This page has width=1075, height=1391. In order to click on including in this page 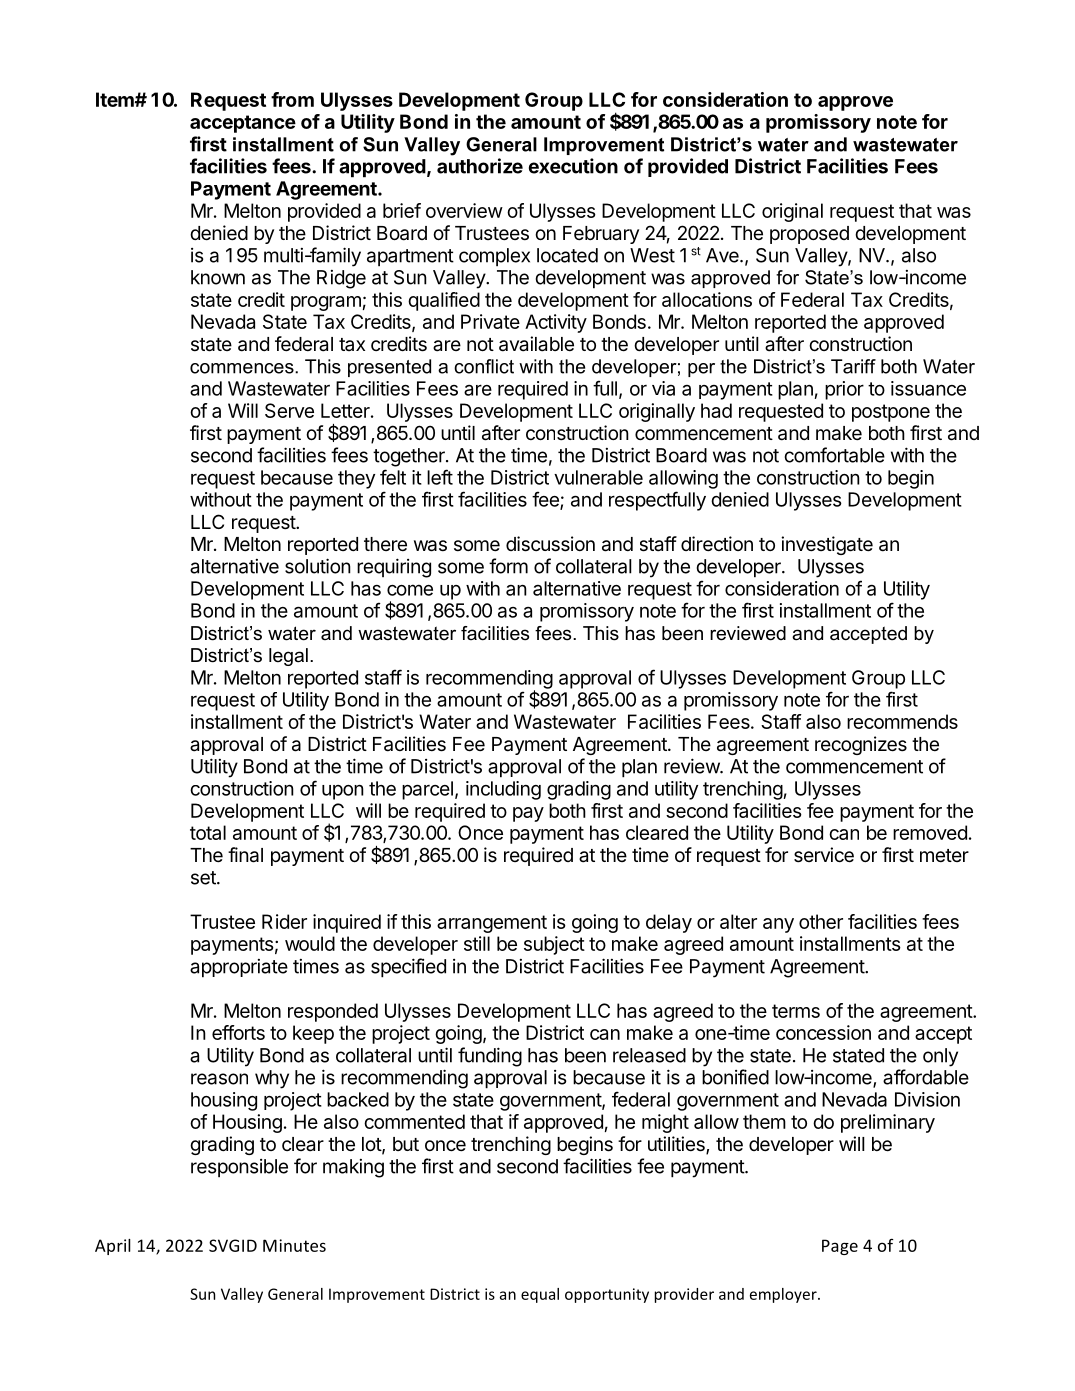, I will do `click(503, 790)`.
